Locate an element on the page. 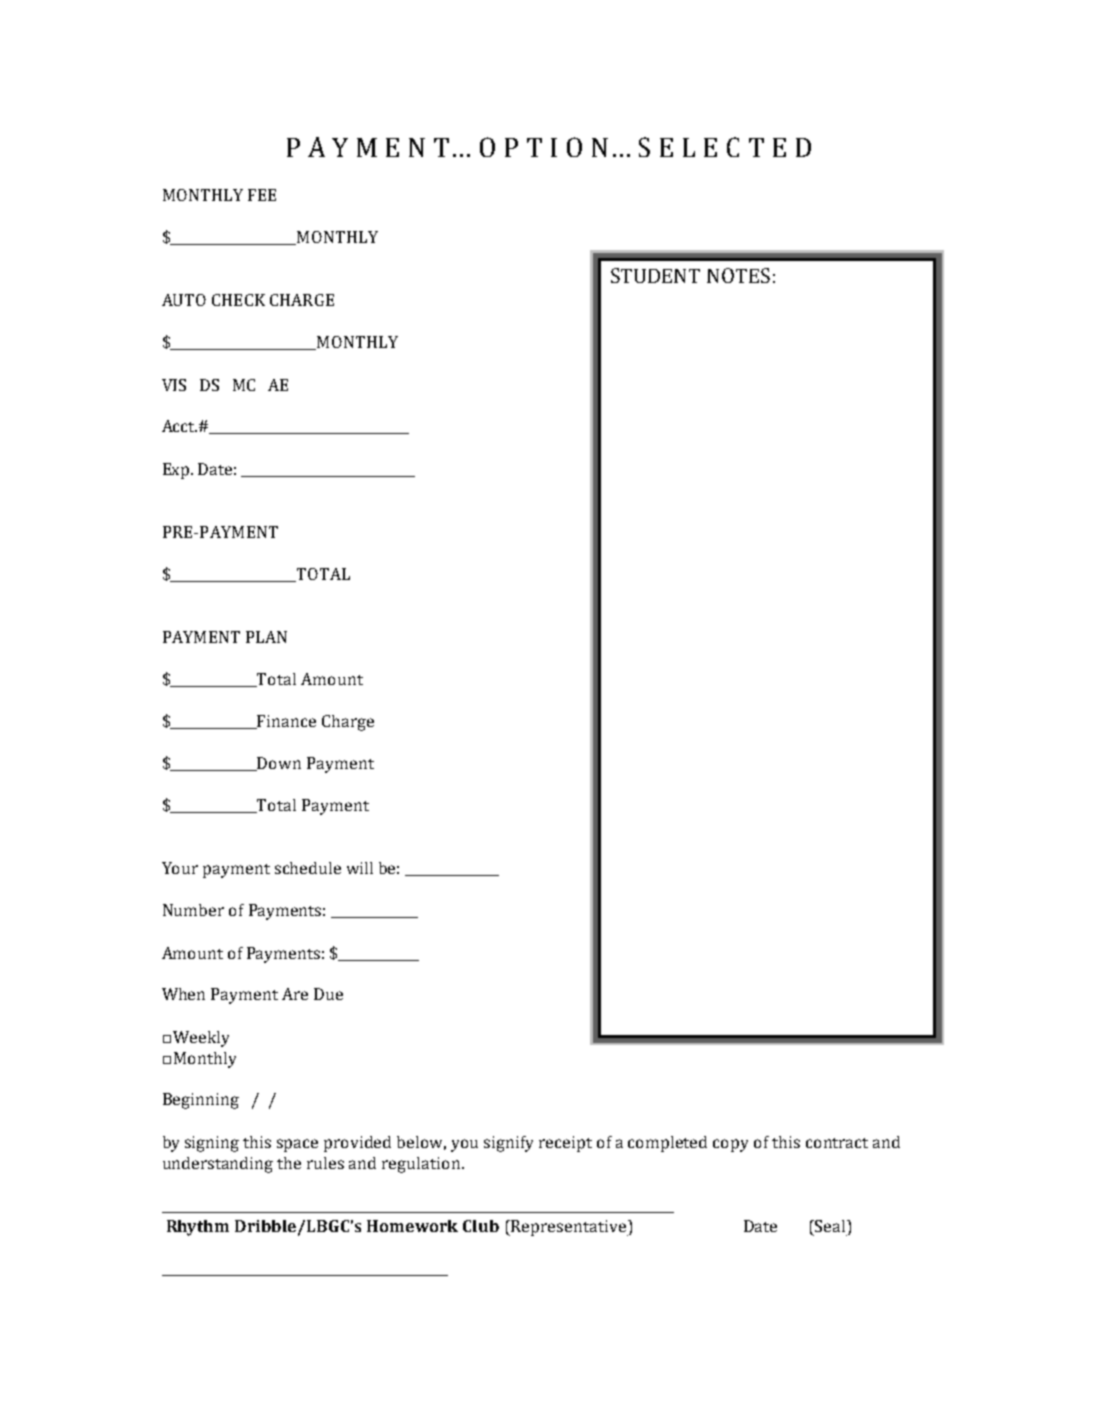 This document has width=1098, height=1421. understanding is located at coordinates (218, 1165).
